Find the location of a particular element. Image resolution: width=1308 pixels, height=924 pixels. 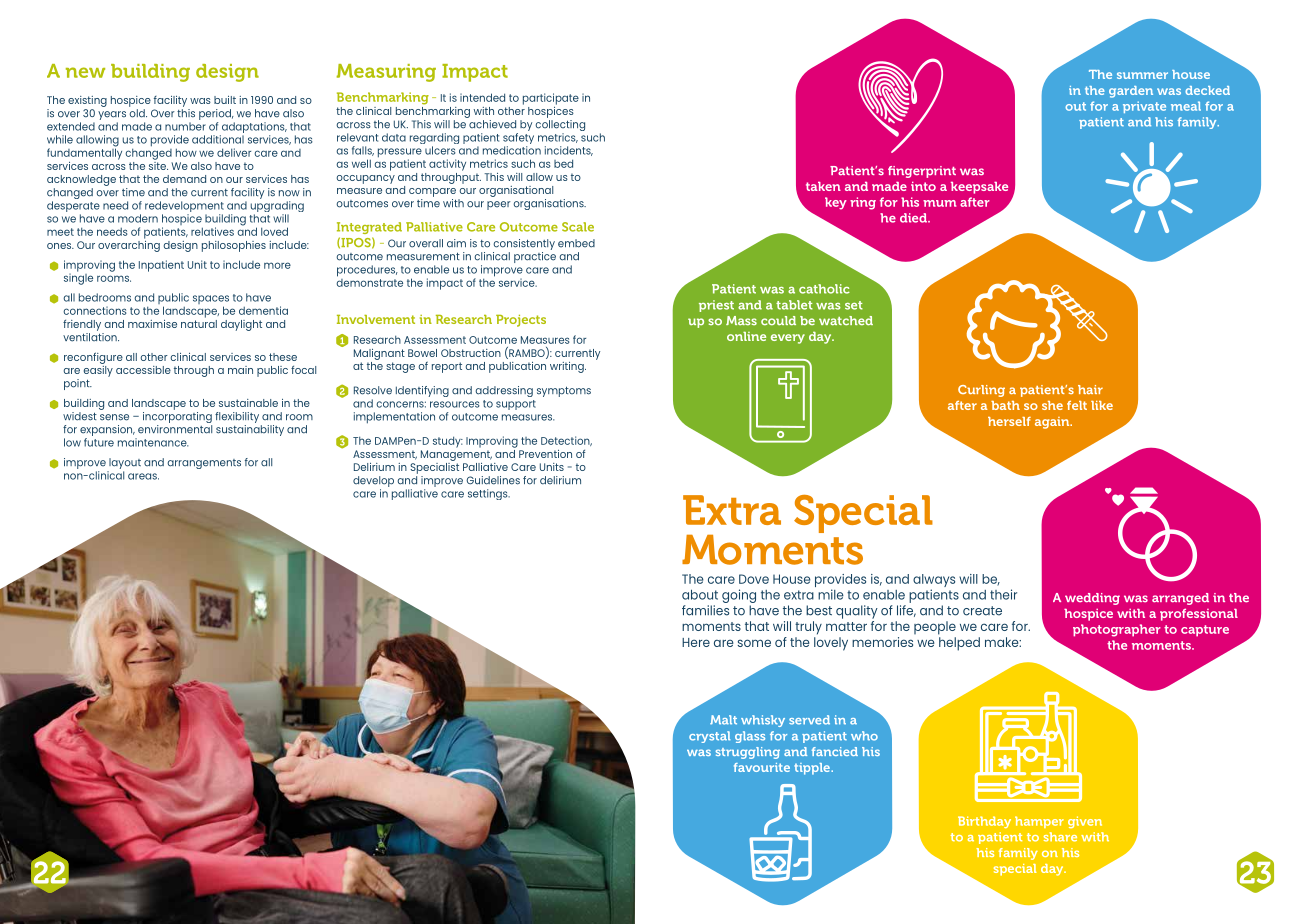

struggling is located at coordinates (748, 753).
